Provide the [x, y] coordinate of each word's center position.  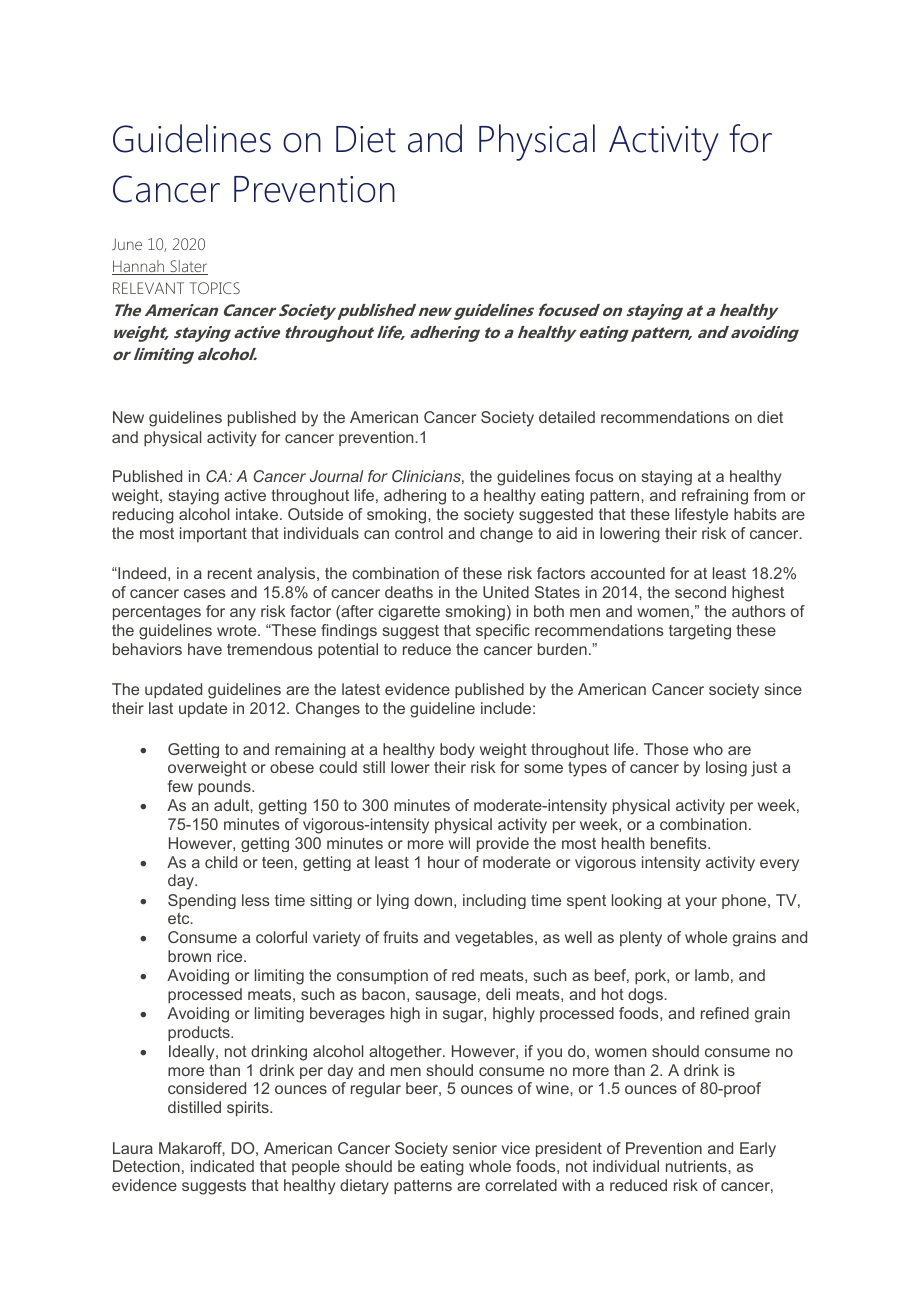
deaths [409, 592]
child [221, 862]
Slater [188, 267]
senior [475, 1148]
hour [444, 862]
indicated [222, 1166]
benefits [680, 843]
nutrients [697, 1166]
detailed [567, 417]
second [700, 592]
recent [230, 573]
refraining [715, 497]
